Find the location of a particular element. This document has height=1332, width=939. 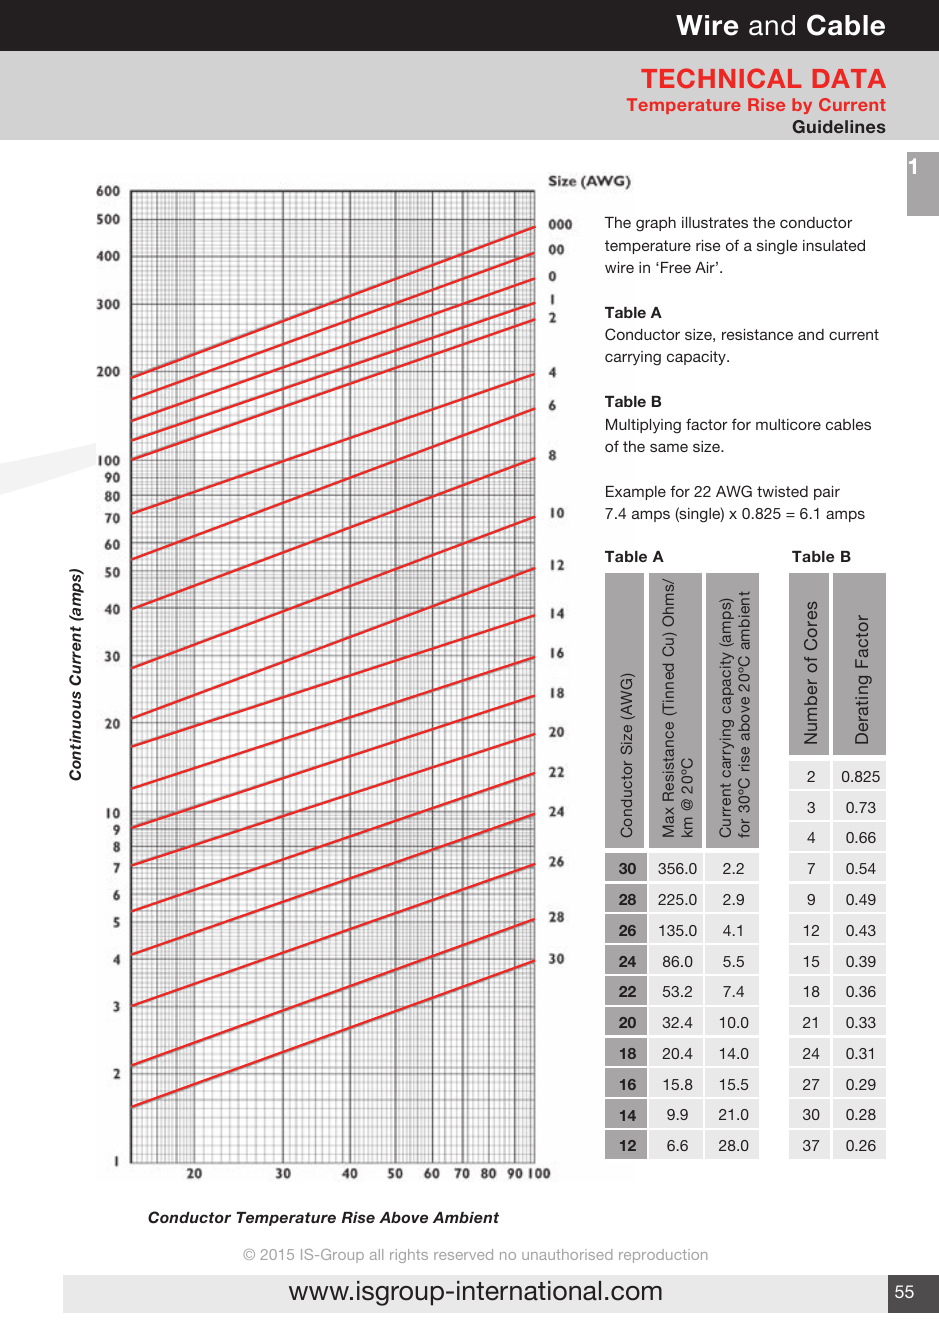

Multiplying is located at coordinates (643, 426).
